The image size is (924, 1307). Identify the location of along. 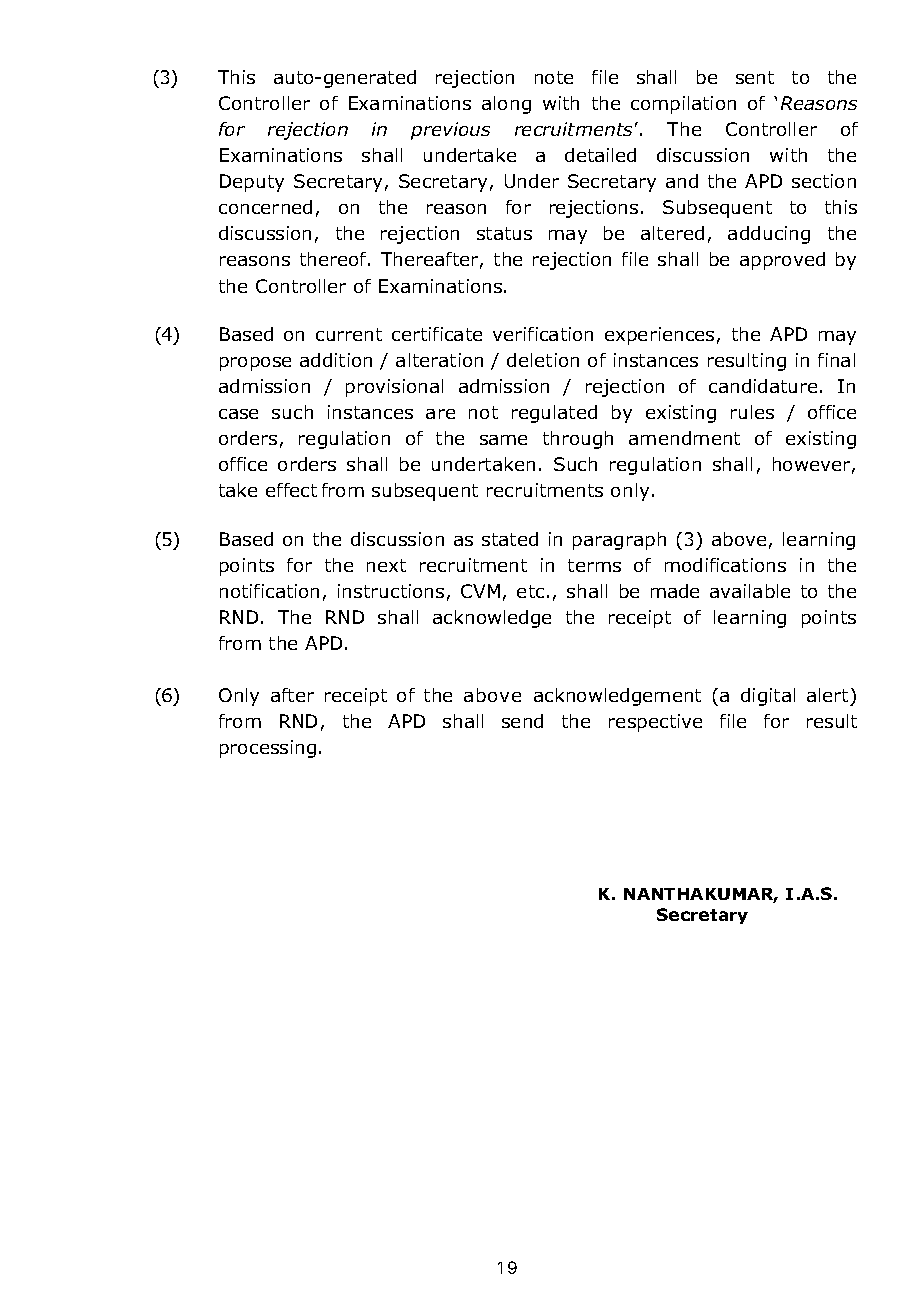
(506, 105).
